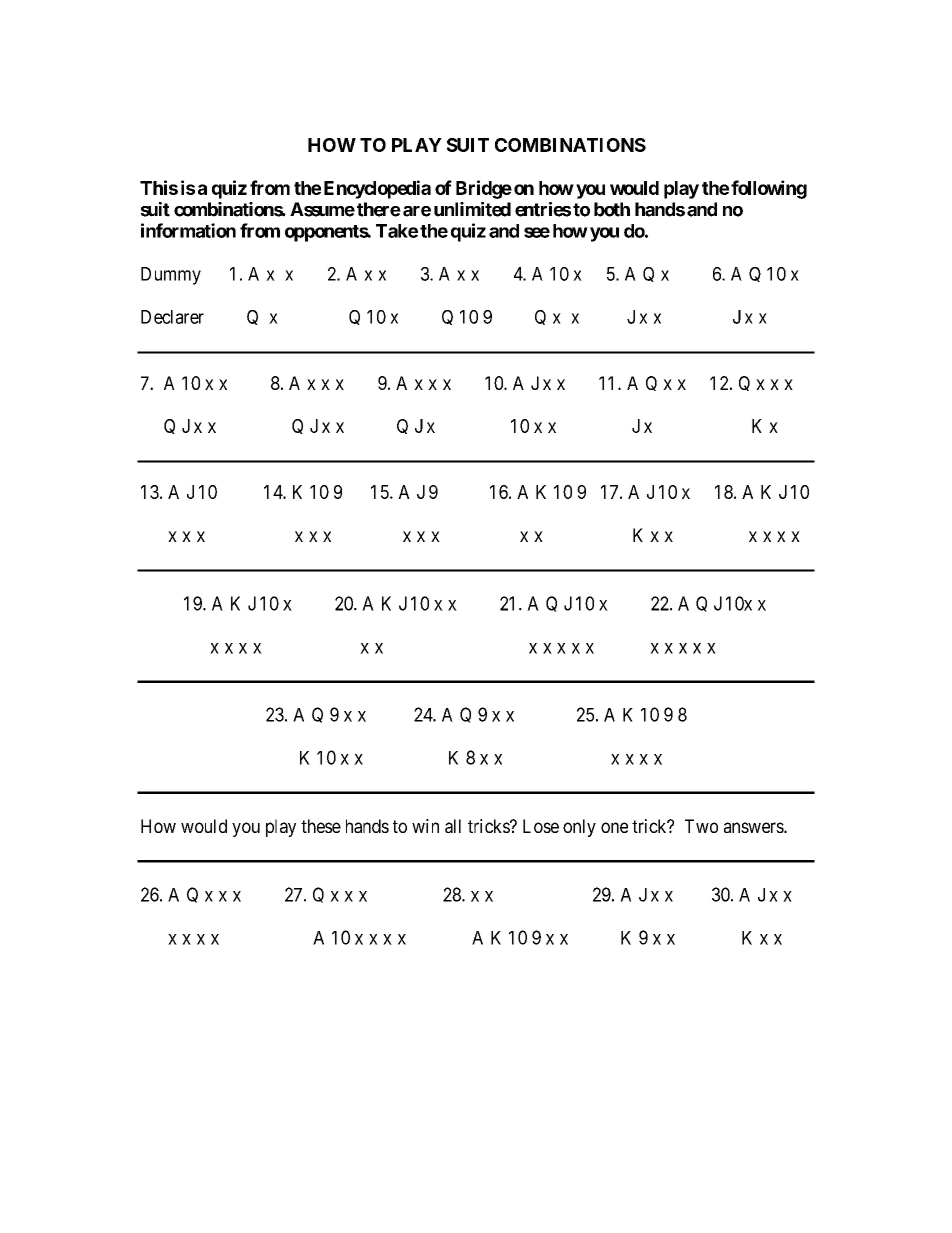 The height and width of the image is (1233, 952). Describe the element at coordinates (171, 276) in the image. I see `Dummy` at that location.
